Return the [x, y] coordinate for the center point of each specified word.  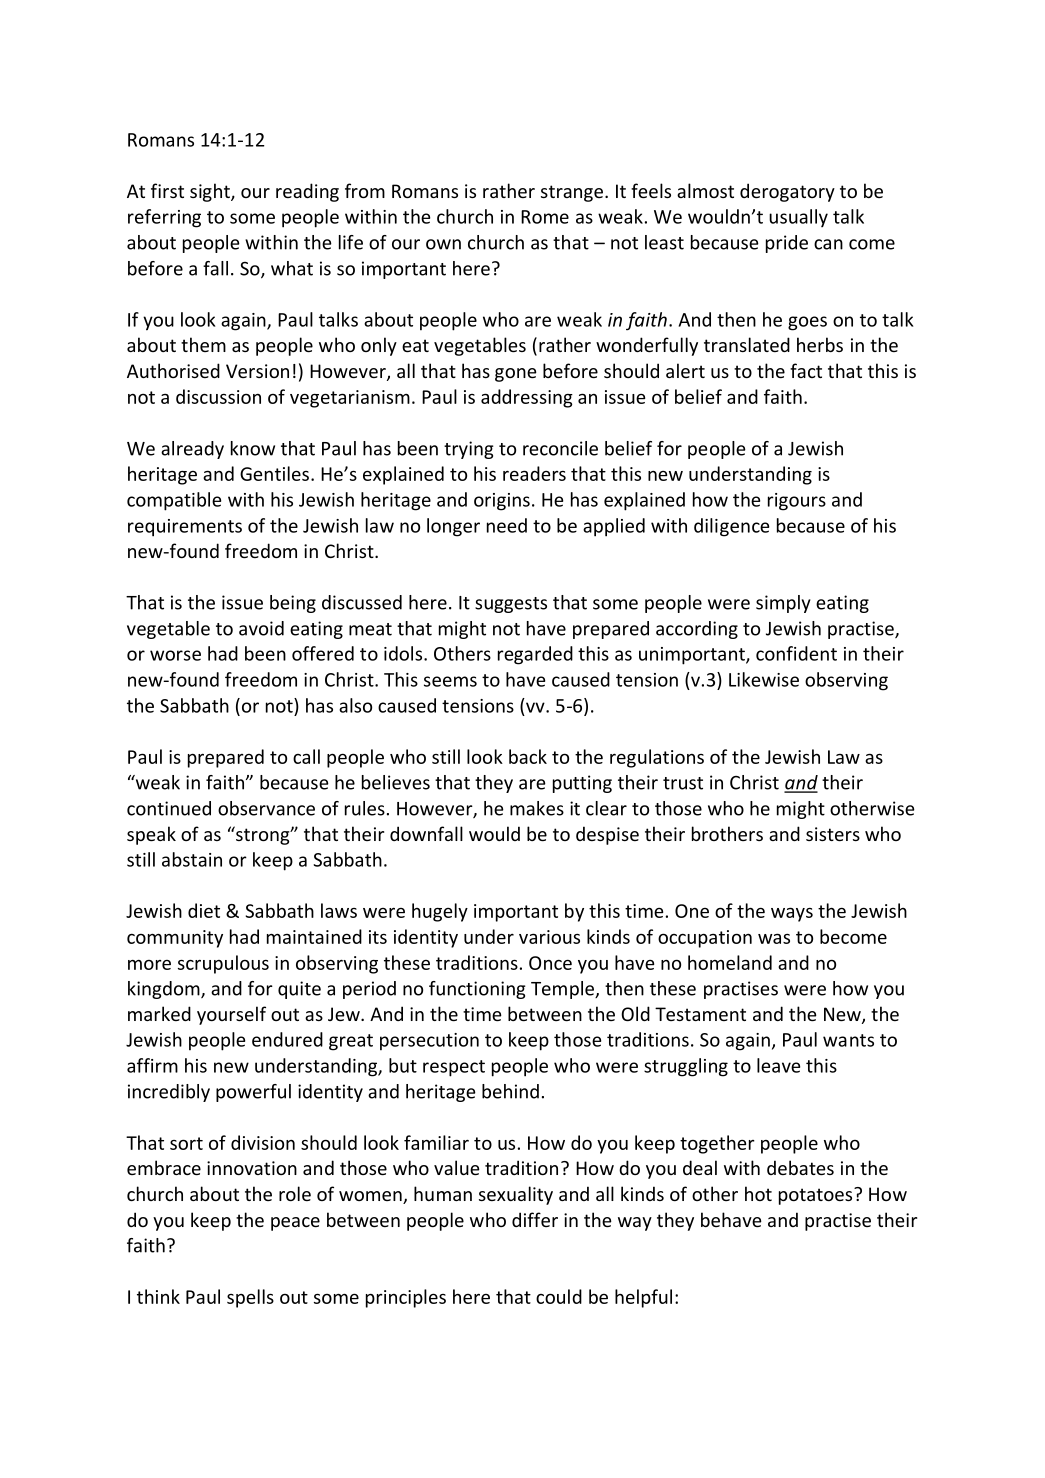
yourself [231, 1015]
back [528, 756]
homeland [730, 962]
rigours [797, 502]
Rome [545, 217]
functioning [477, 990]
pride [787, 244]
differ [535, 1219]
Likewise [764, 679]
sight [211, 192]
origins [502, 502]
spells [250, 1298]
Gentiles [274, 473]
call [306, 756]
